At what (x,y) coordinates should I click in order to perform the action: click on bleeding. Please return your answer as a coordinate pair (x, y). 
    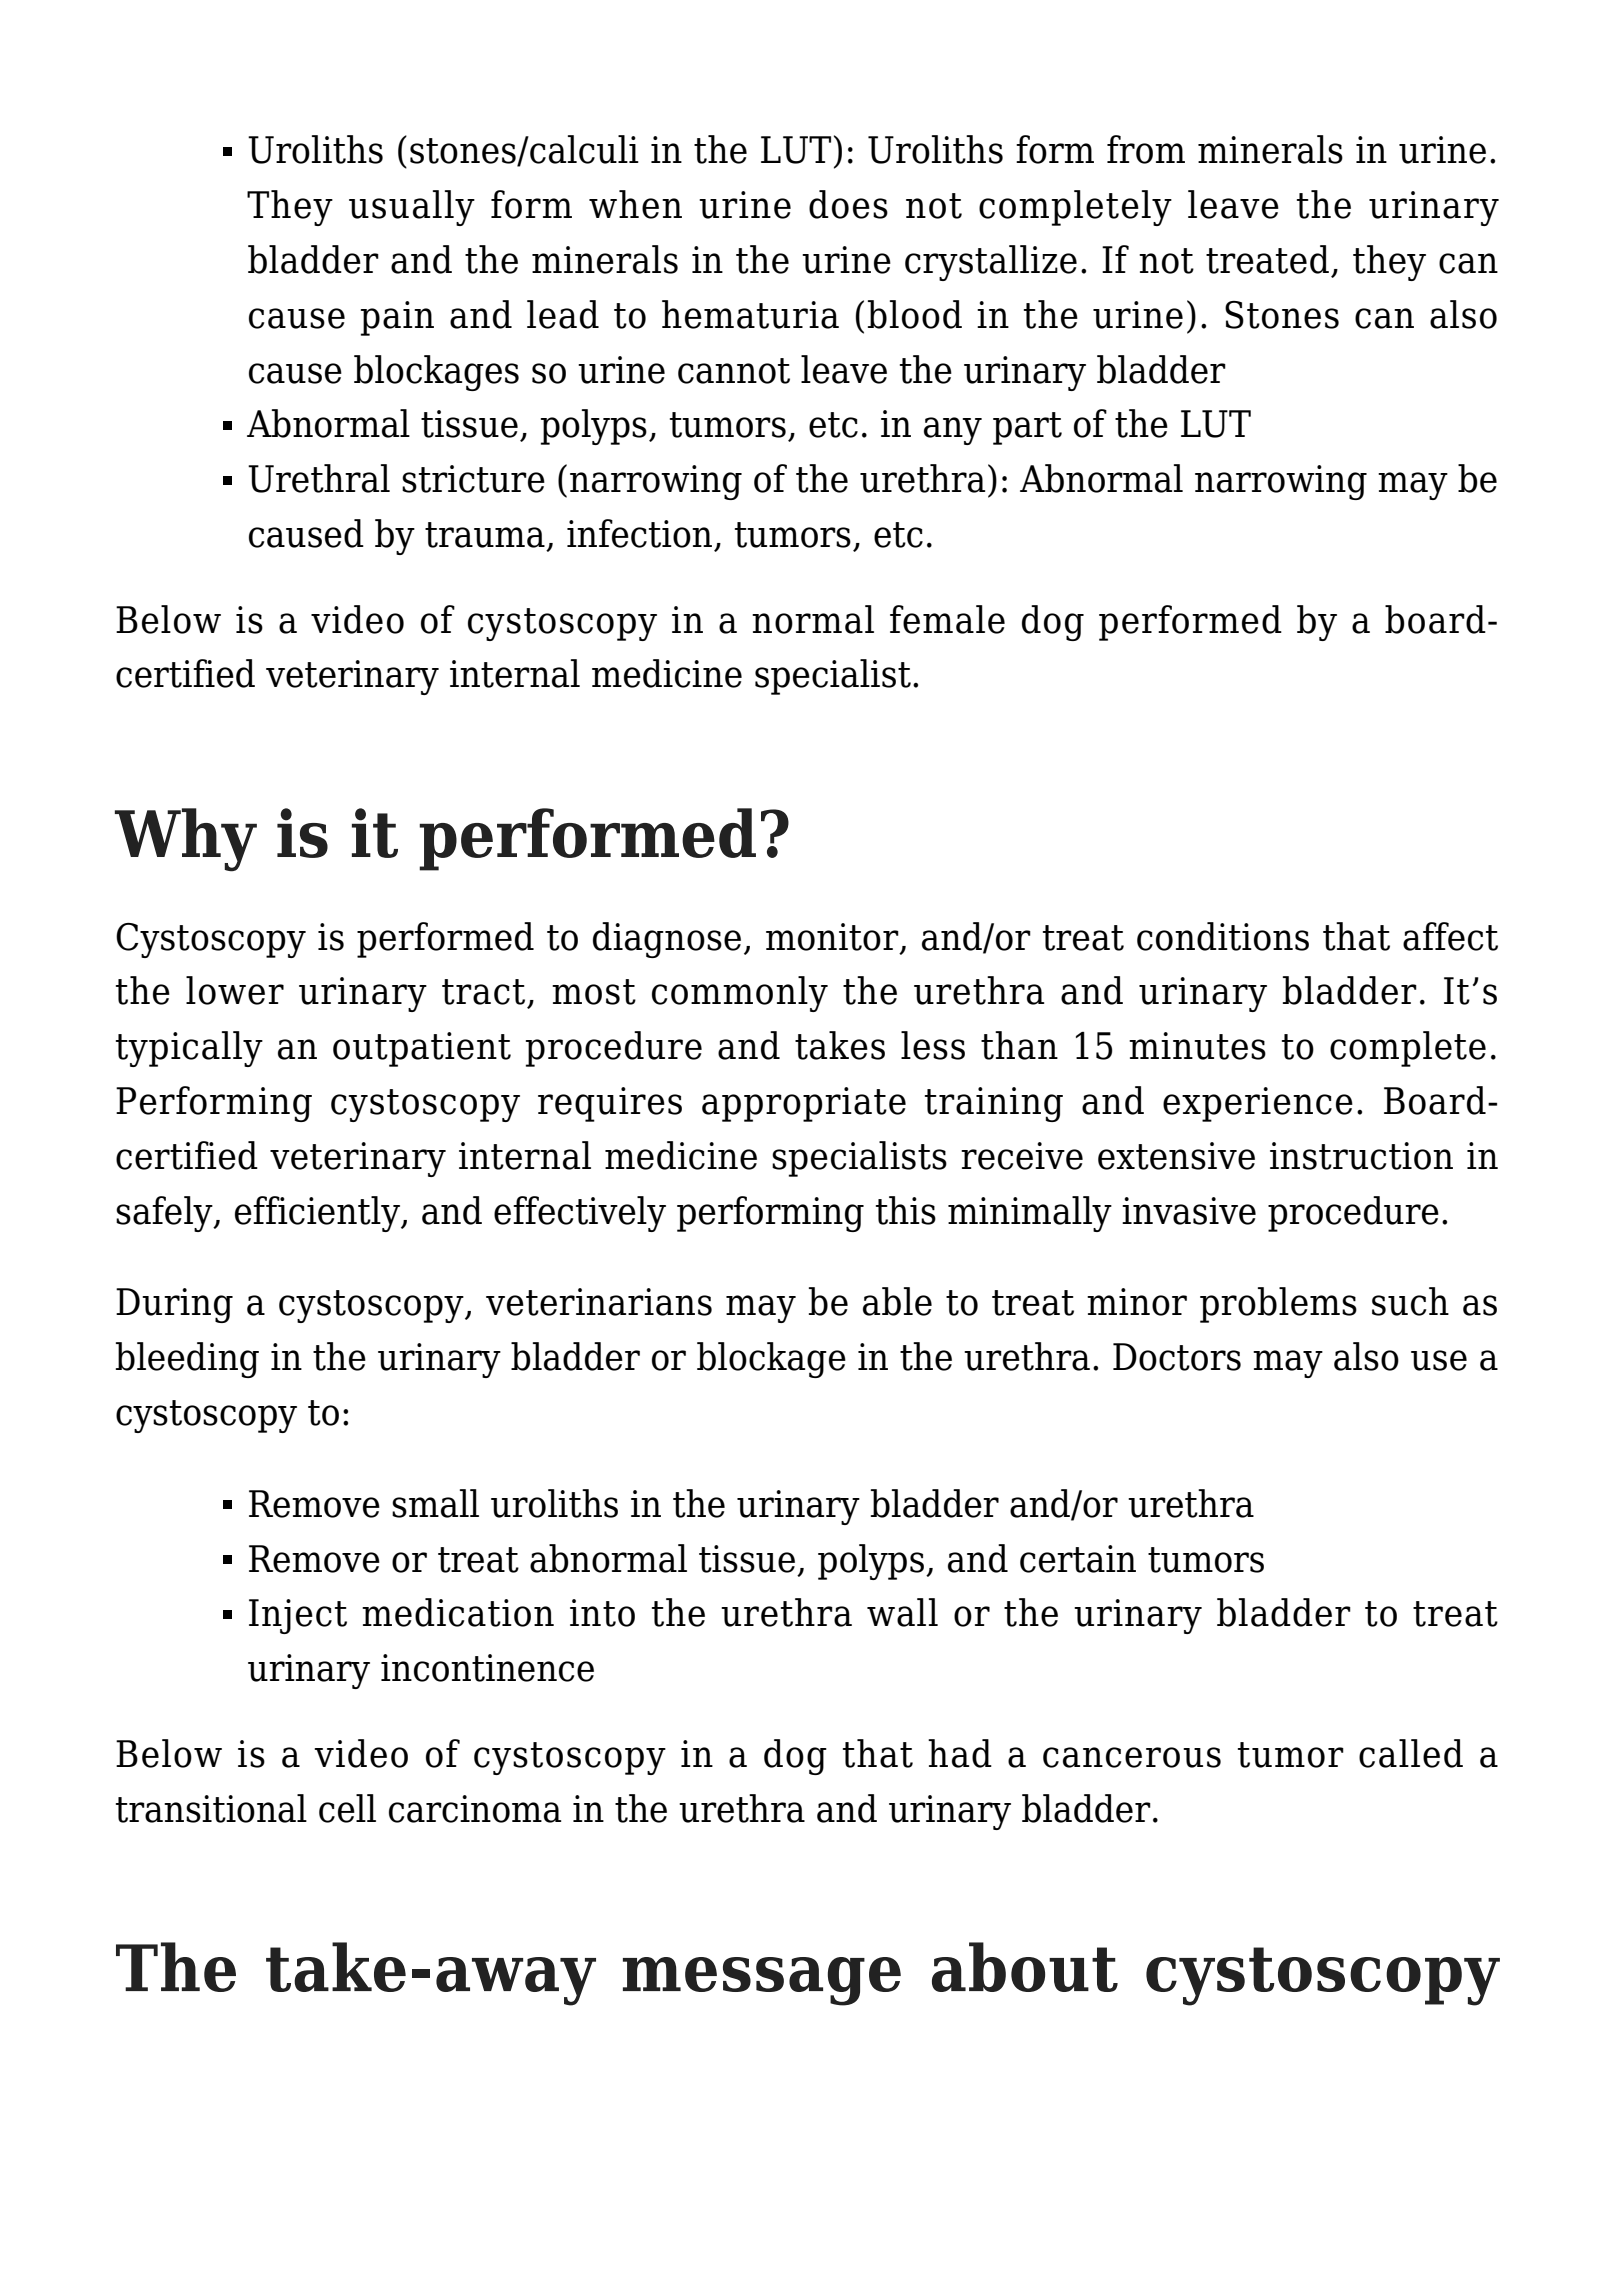
    Looking at the image, I should click on (187, 1360).
